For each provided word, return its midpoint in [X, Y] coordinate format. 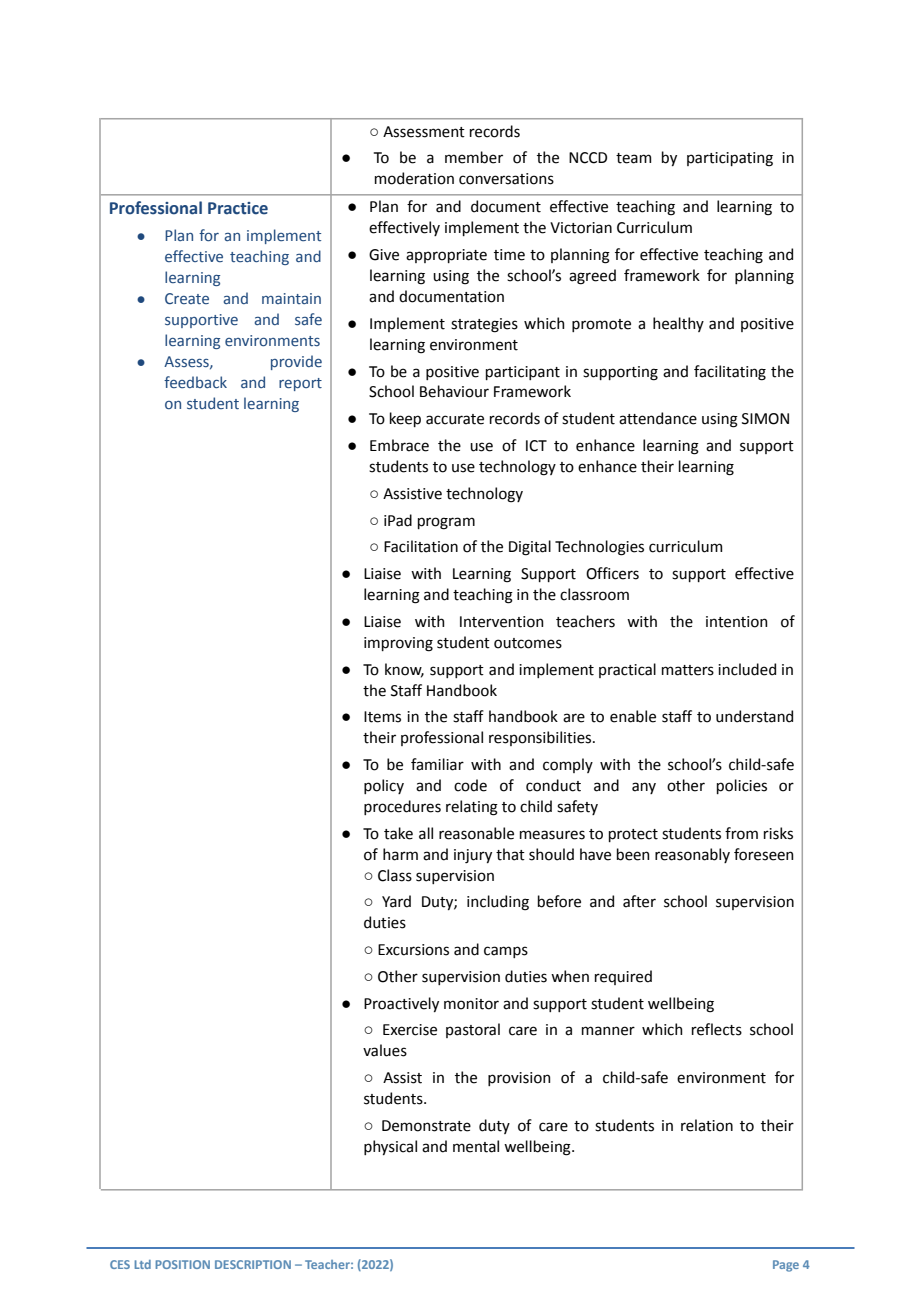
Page [786, 1266]
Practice [238, 208]
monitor [471, 1004]
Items [382, 717]
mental [476, 1146]
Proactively [401, 1004]
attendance [658, 418]
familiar [437, 764]
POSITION [182, 1264]
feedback [195, 382]
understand [754, 716]
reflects [717, 1029]
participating [730, 159]
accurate [455, 419]
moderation [414, 178]
